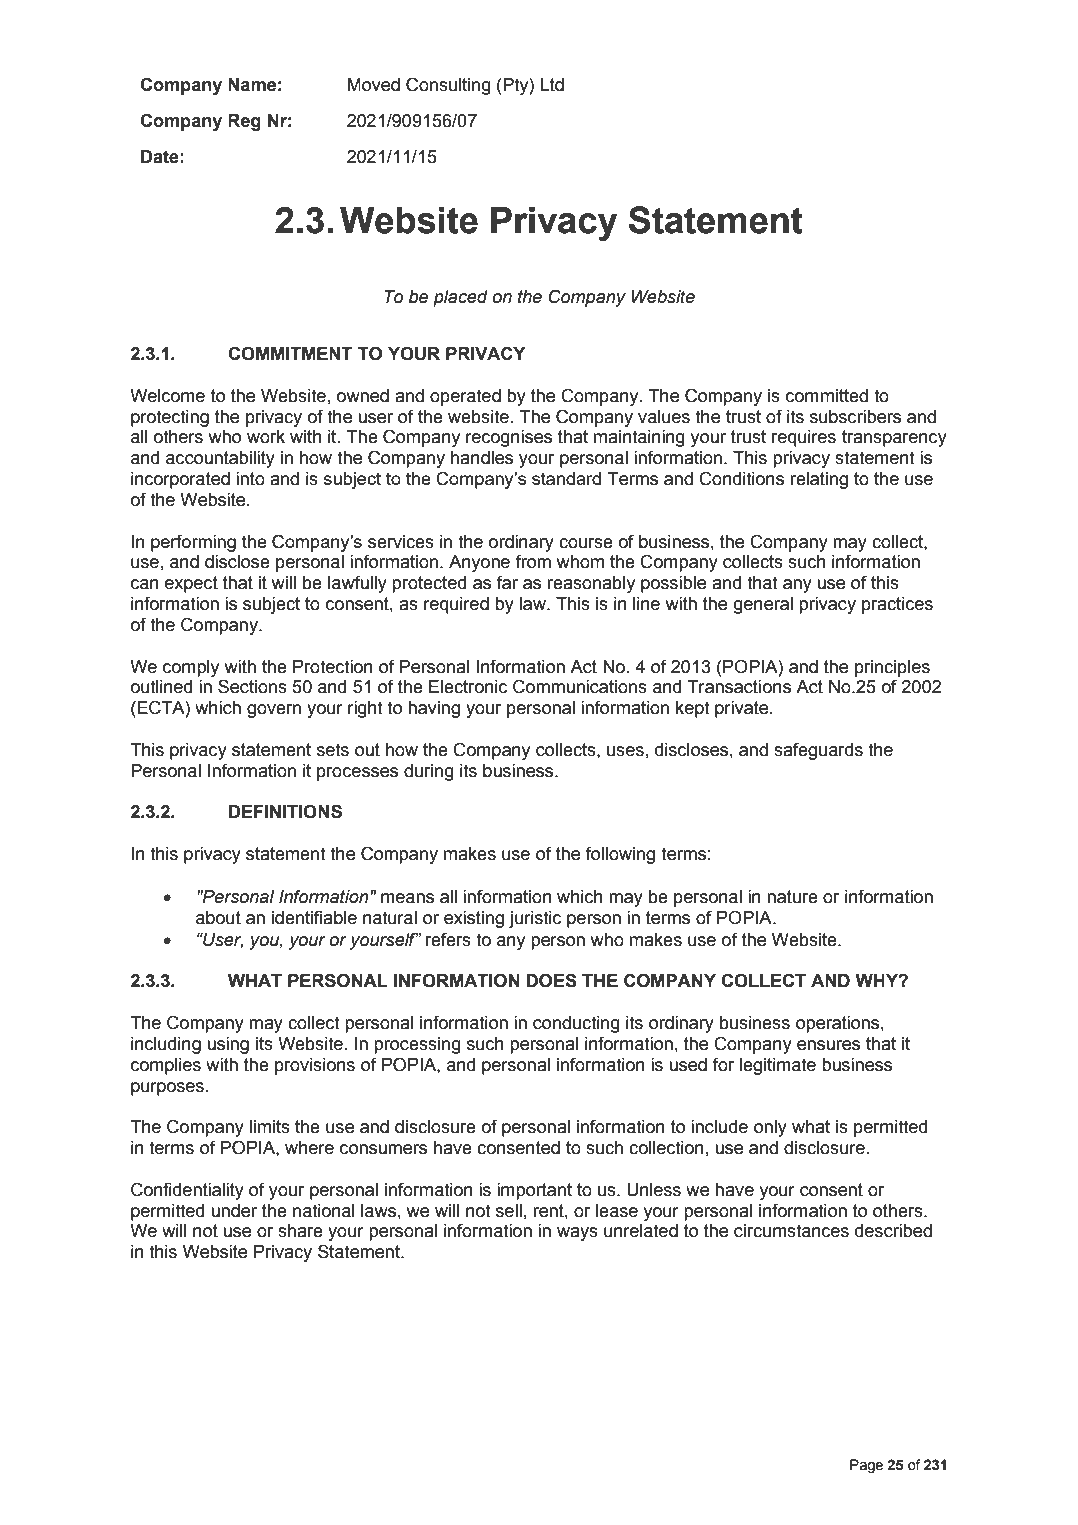 This screenshot has width=1078, height=1525. I want to click on Reg, so click(244, 122).
